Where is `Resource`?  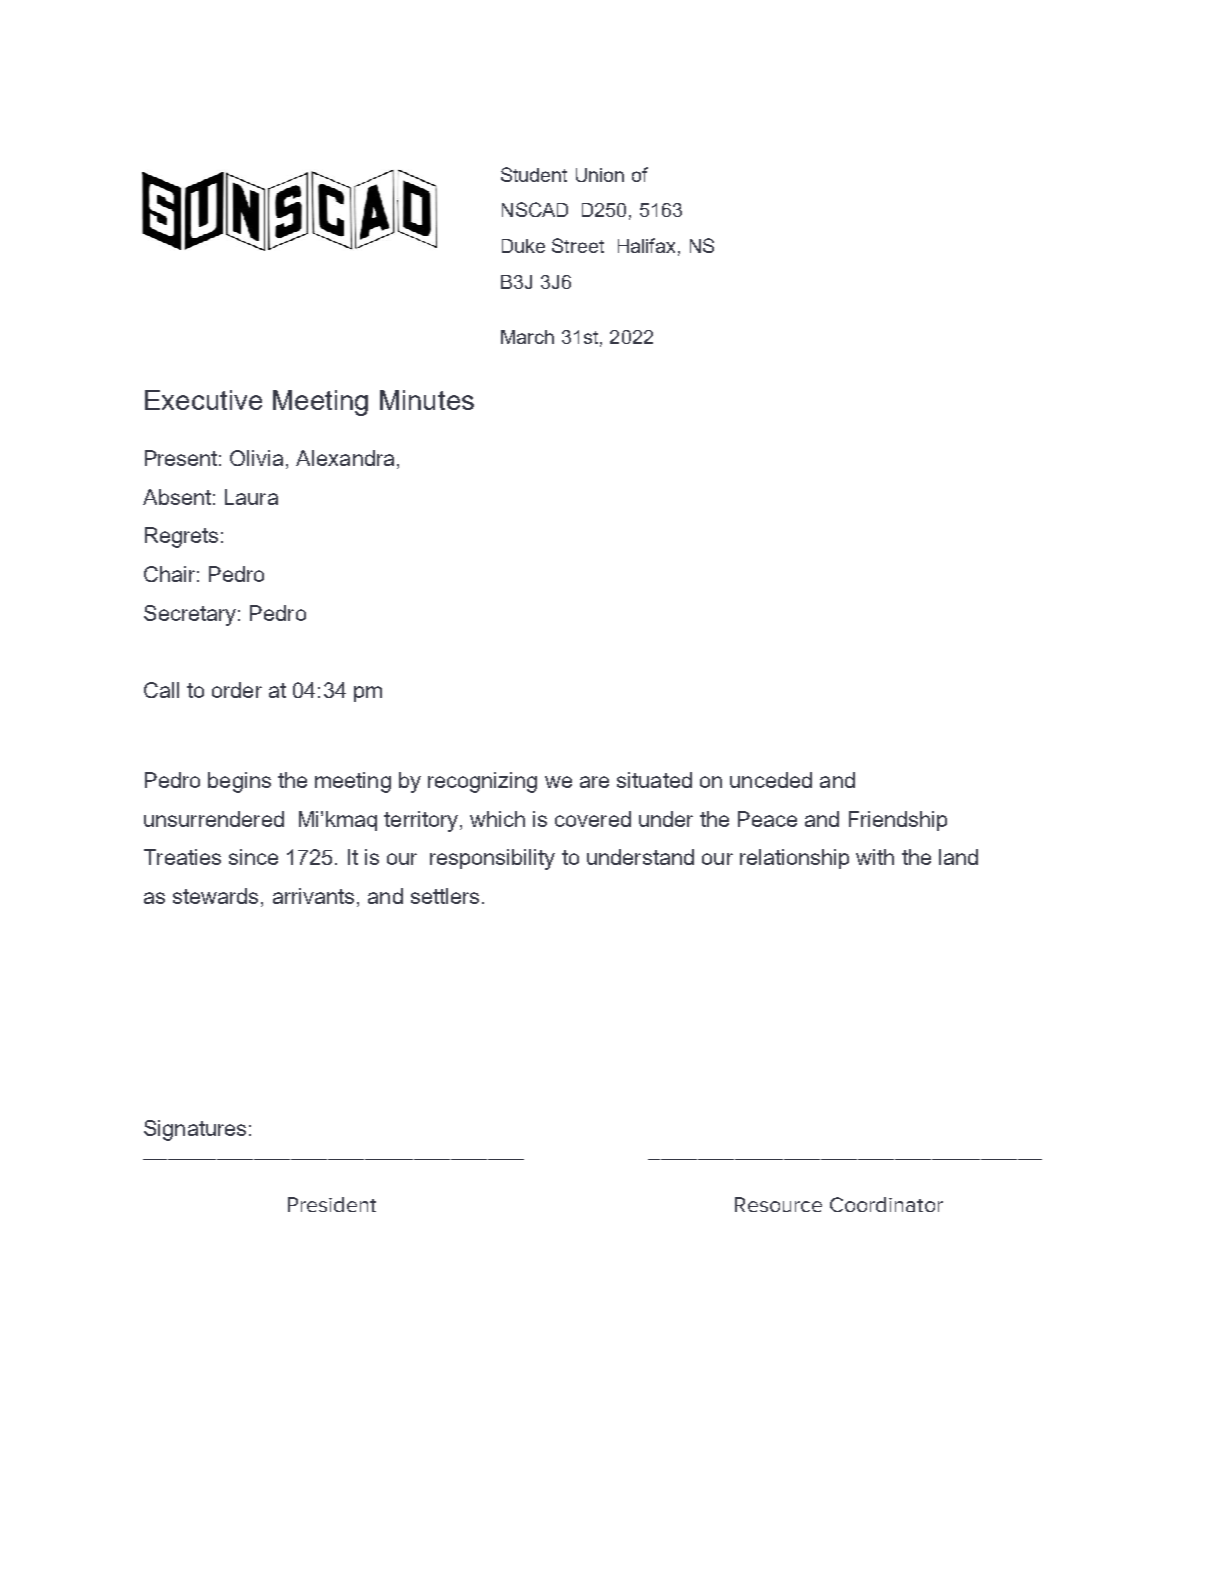
Resource is located at coordinates (778, 1204).
